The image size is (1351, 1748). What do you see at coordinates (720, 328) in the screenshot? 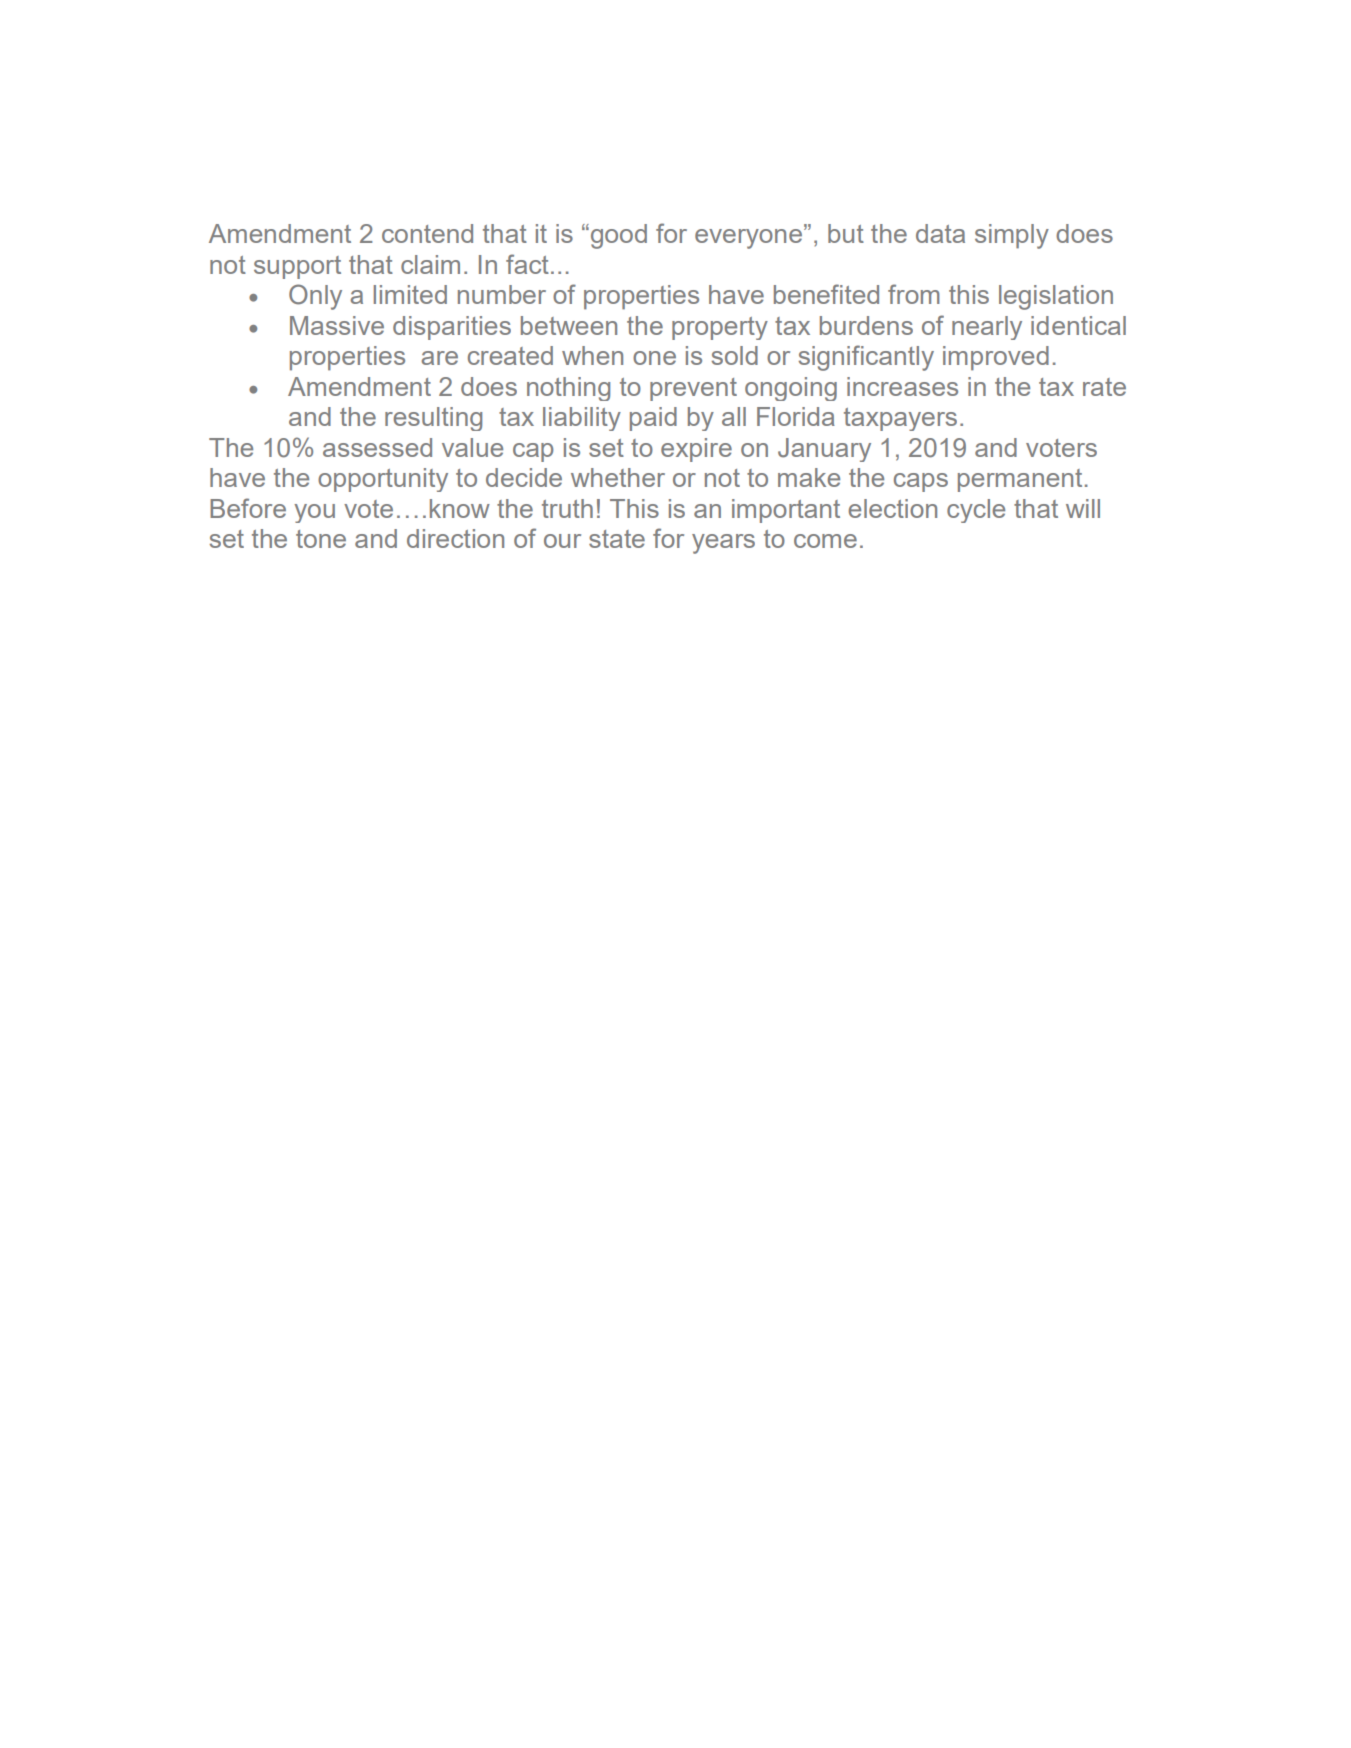
I see `property` at bounding box center [720, 328].
